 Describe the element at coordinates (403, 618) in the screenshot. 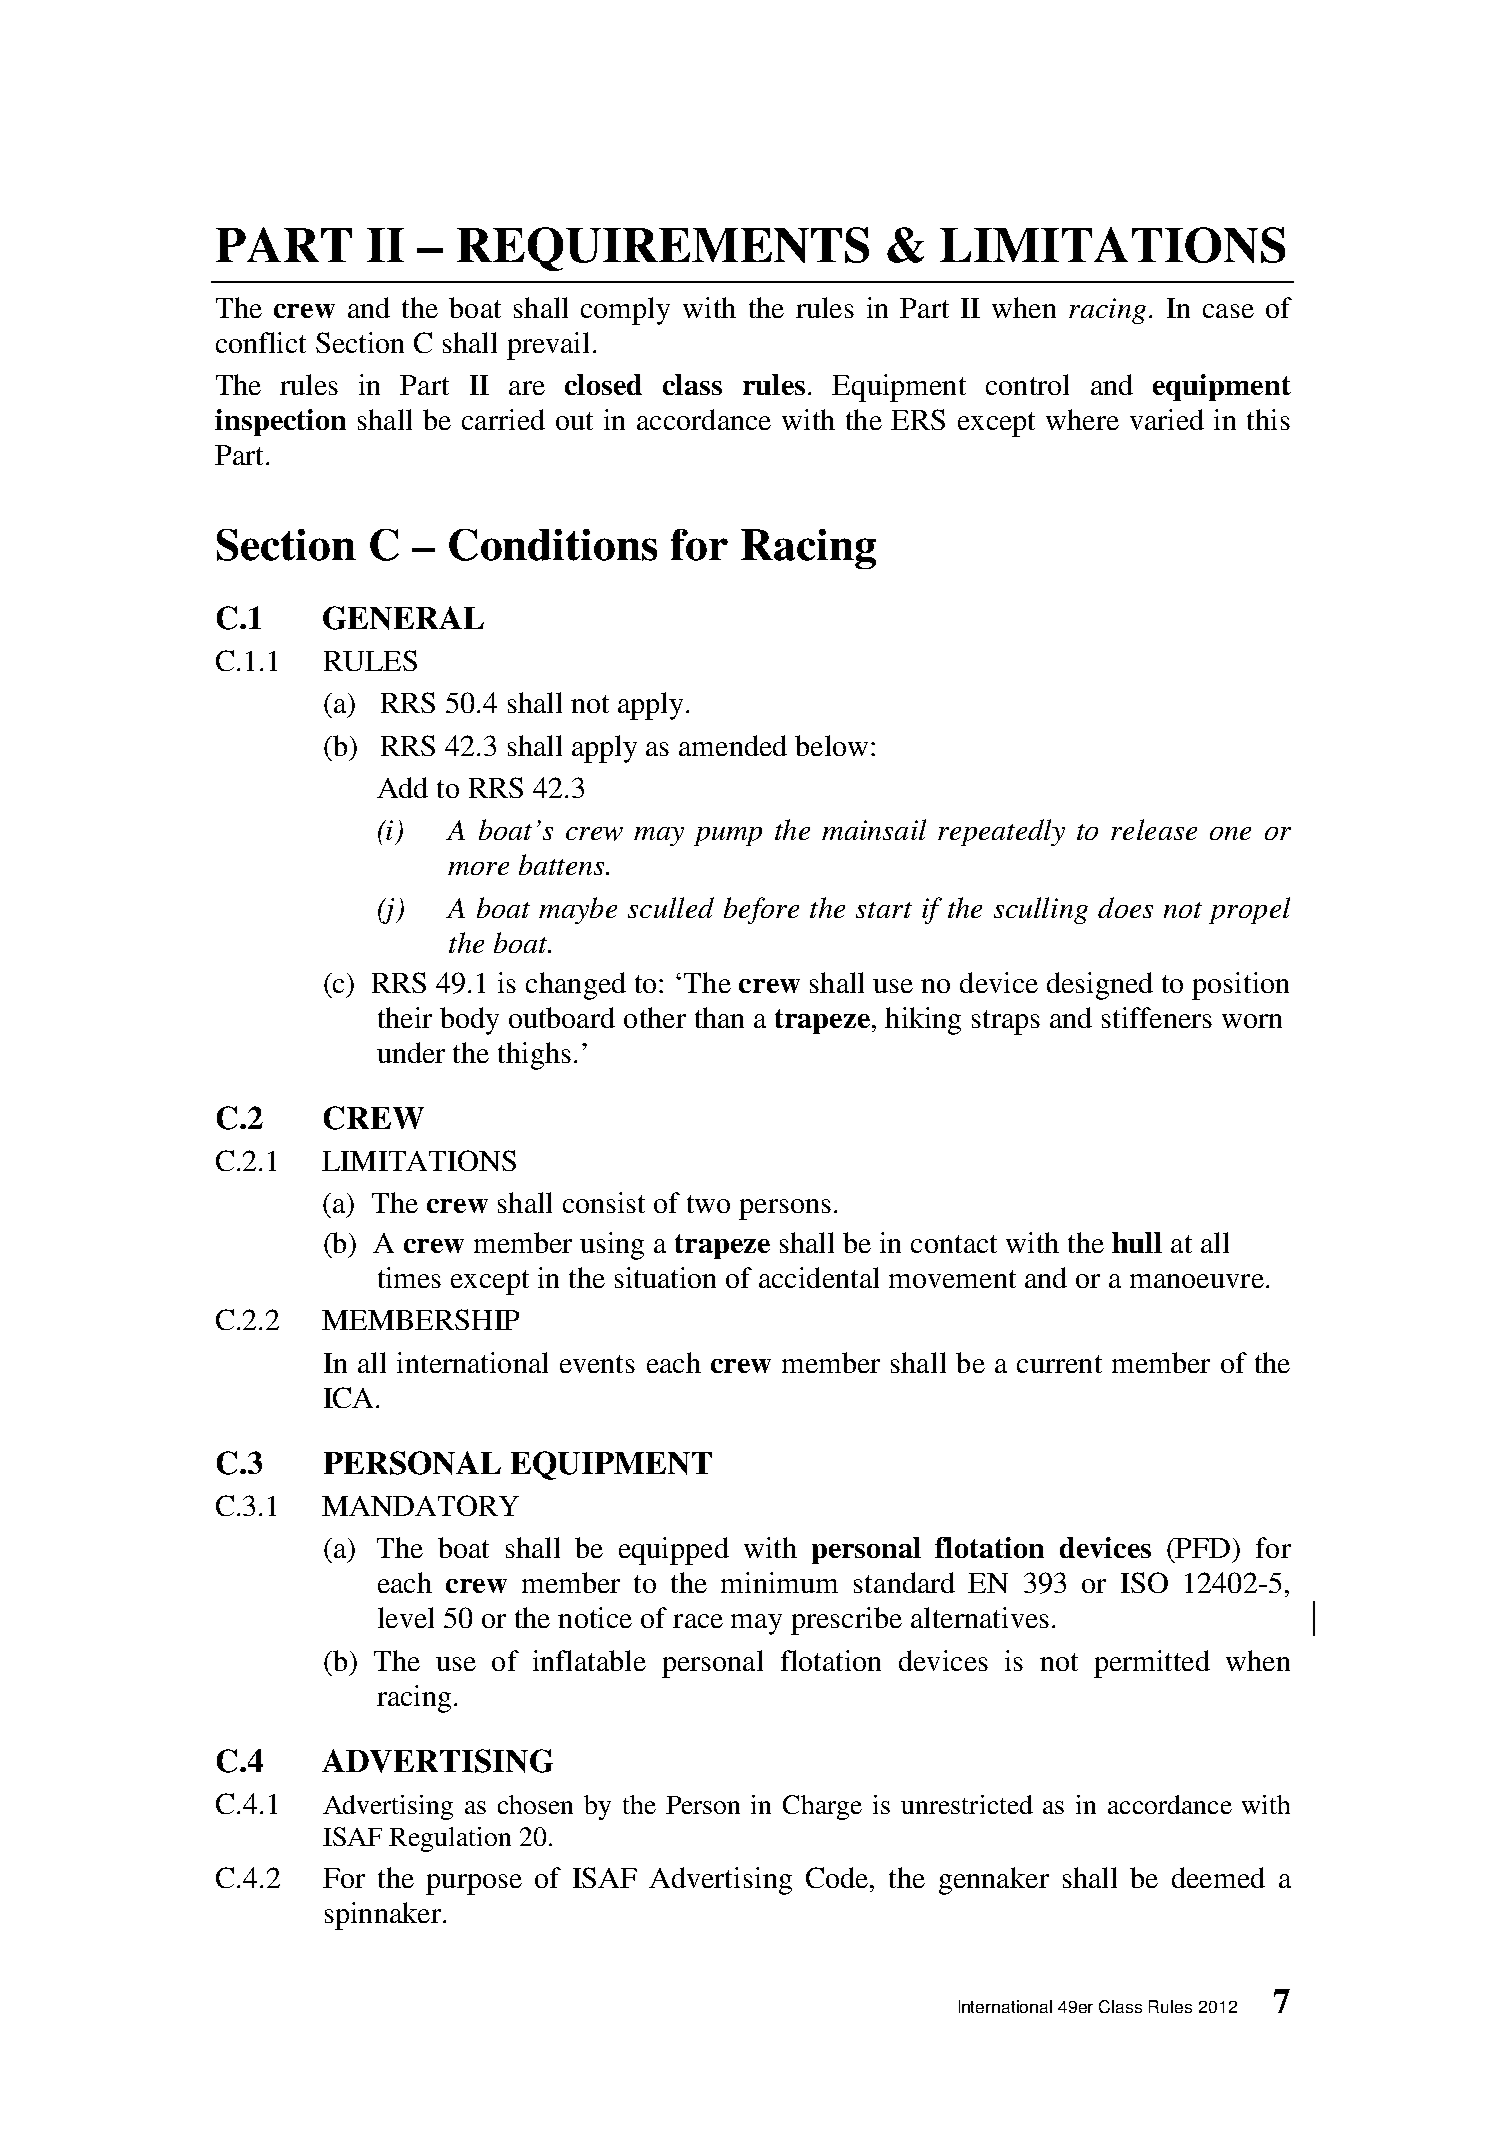

I see `GENERAL` at that location.
